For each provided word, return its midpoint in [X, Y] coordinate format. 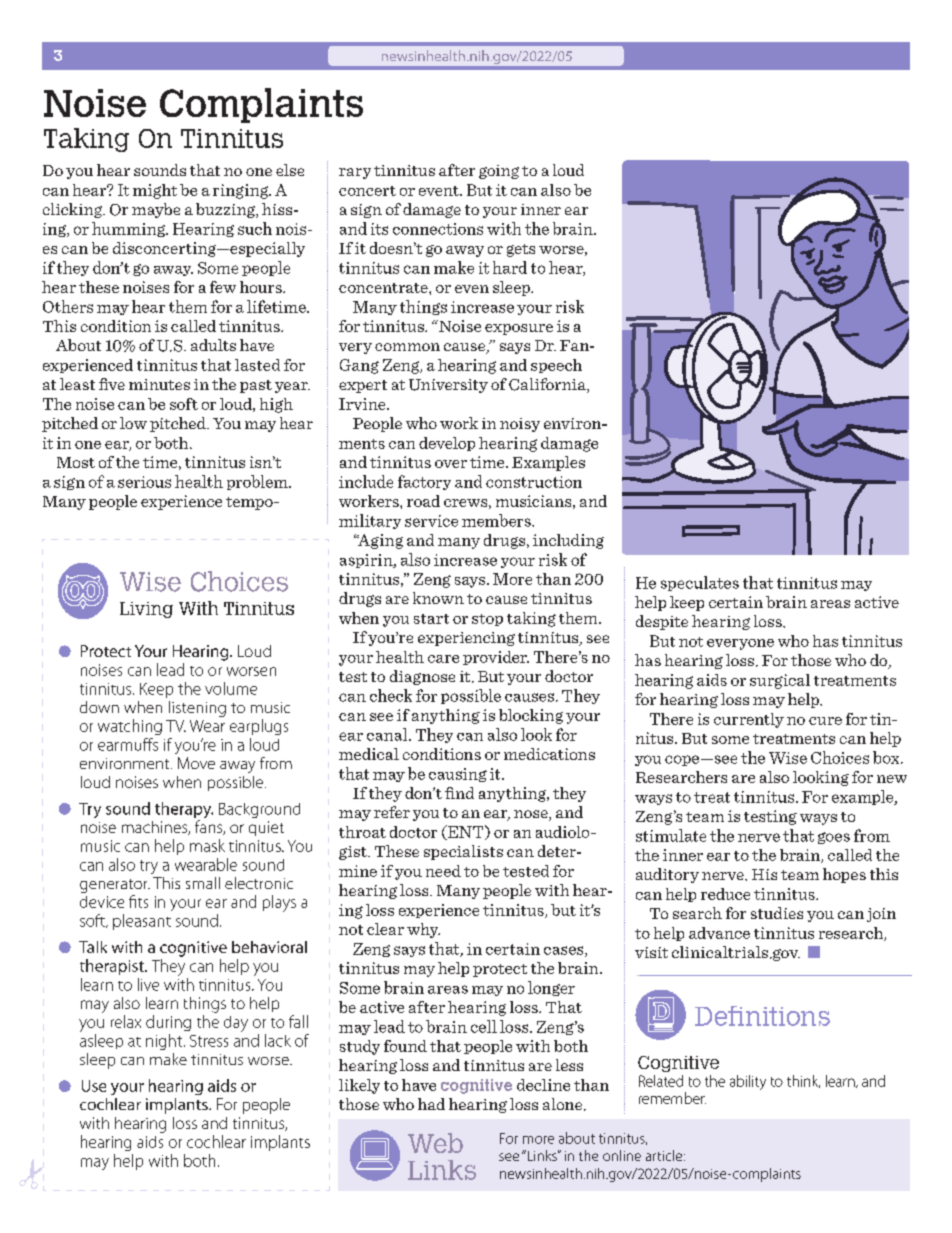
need [443, 871]
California [548, 385]
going [499, 172]
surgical [780, 681]
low [133, 423]
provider [496, 658]
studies [777, 913]
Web [435, 1143]
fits [138, 901]
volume [231, 688]
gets [521, 250]
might [155, 191]
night [164, 1042]
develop [447, 444]
